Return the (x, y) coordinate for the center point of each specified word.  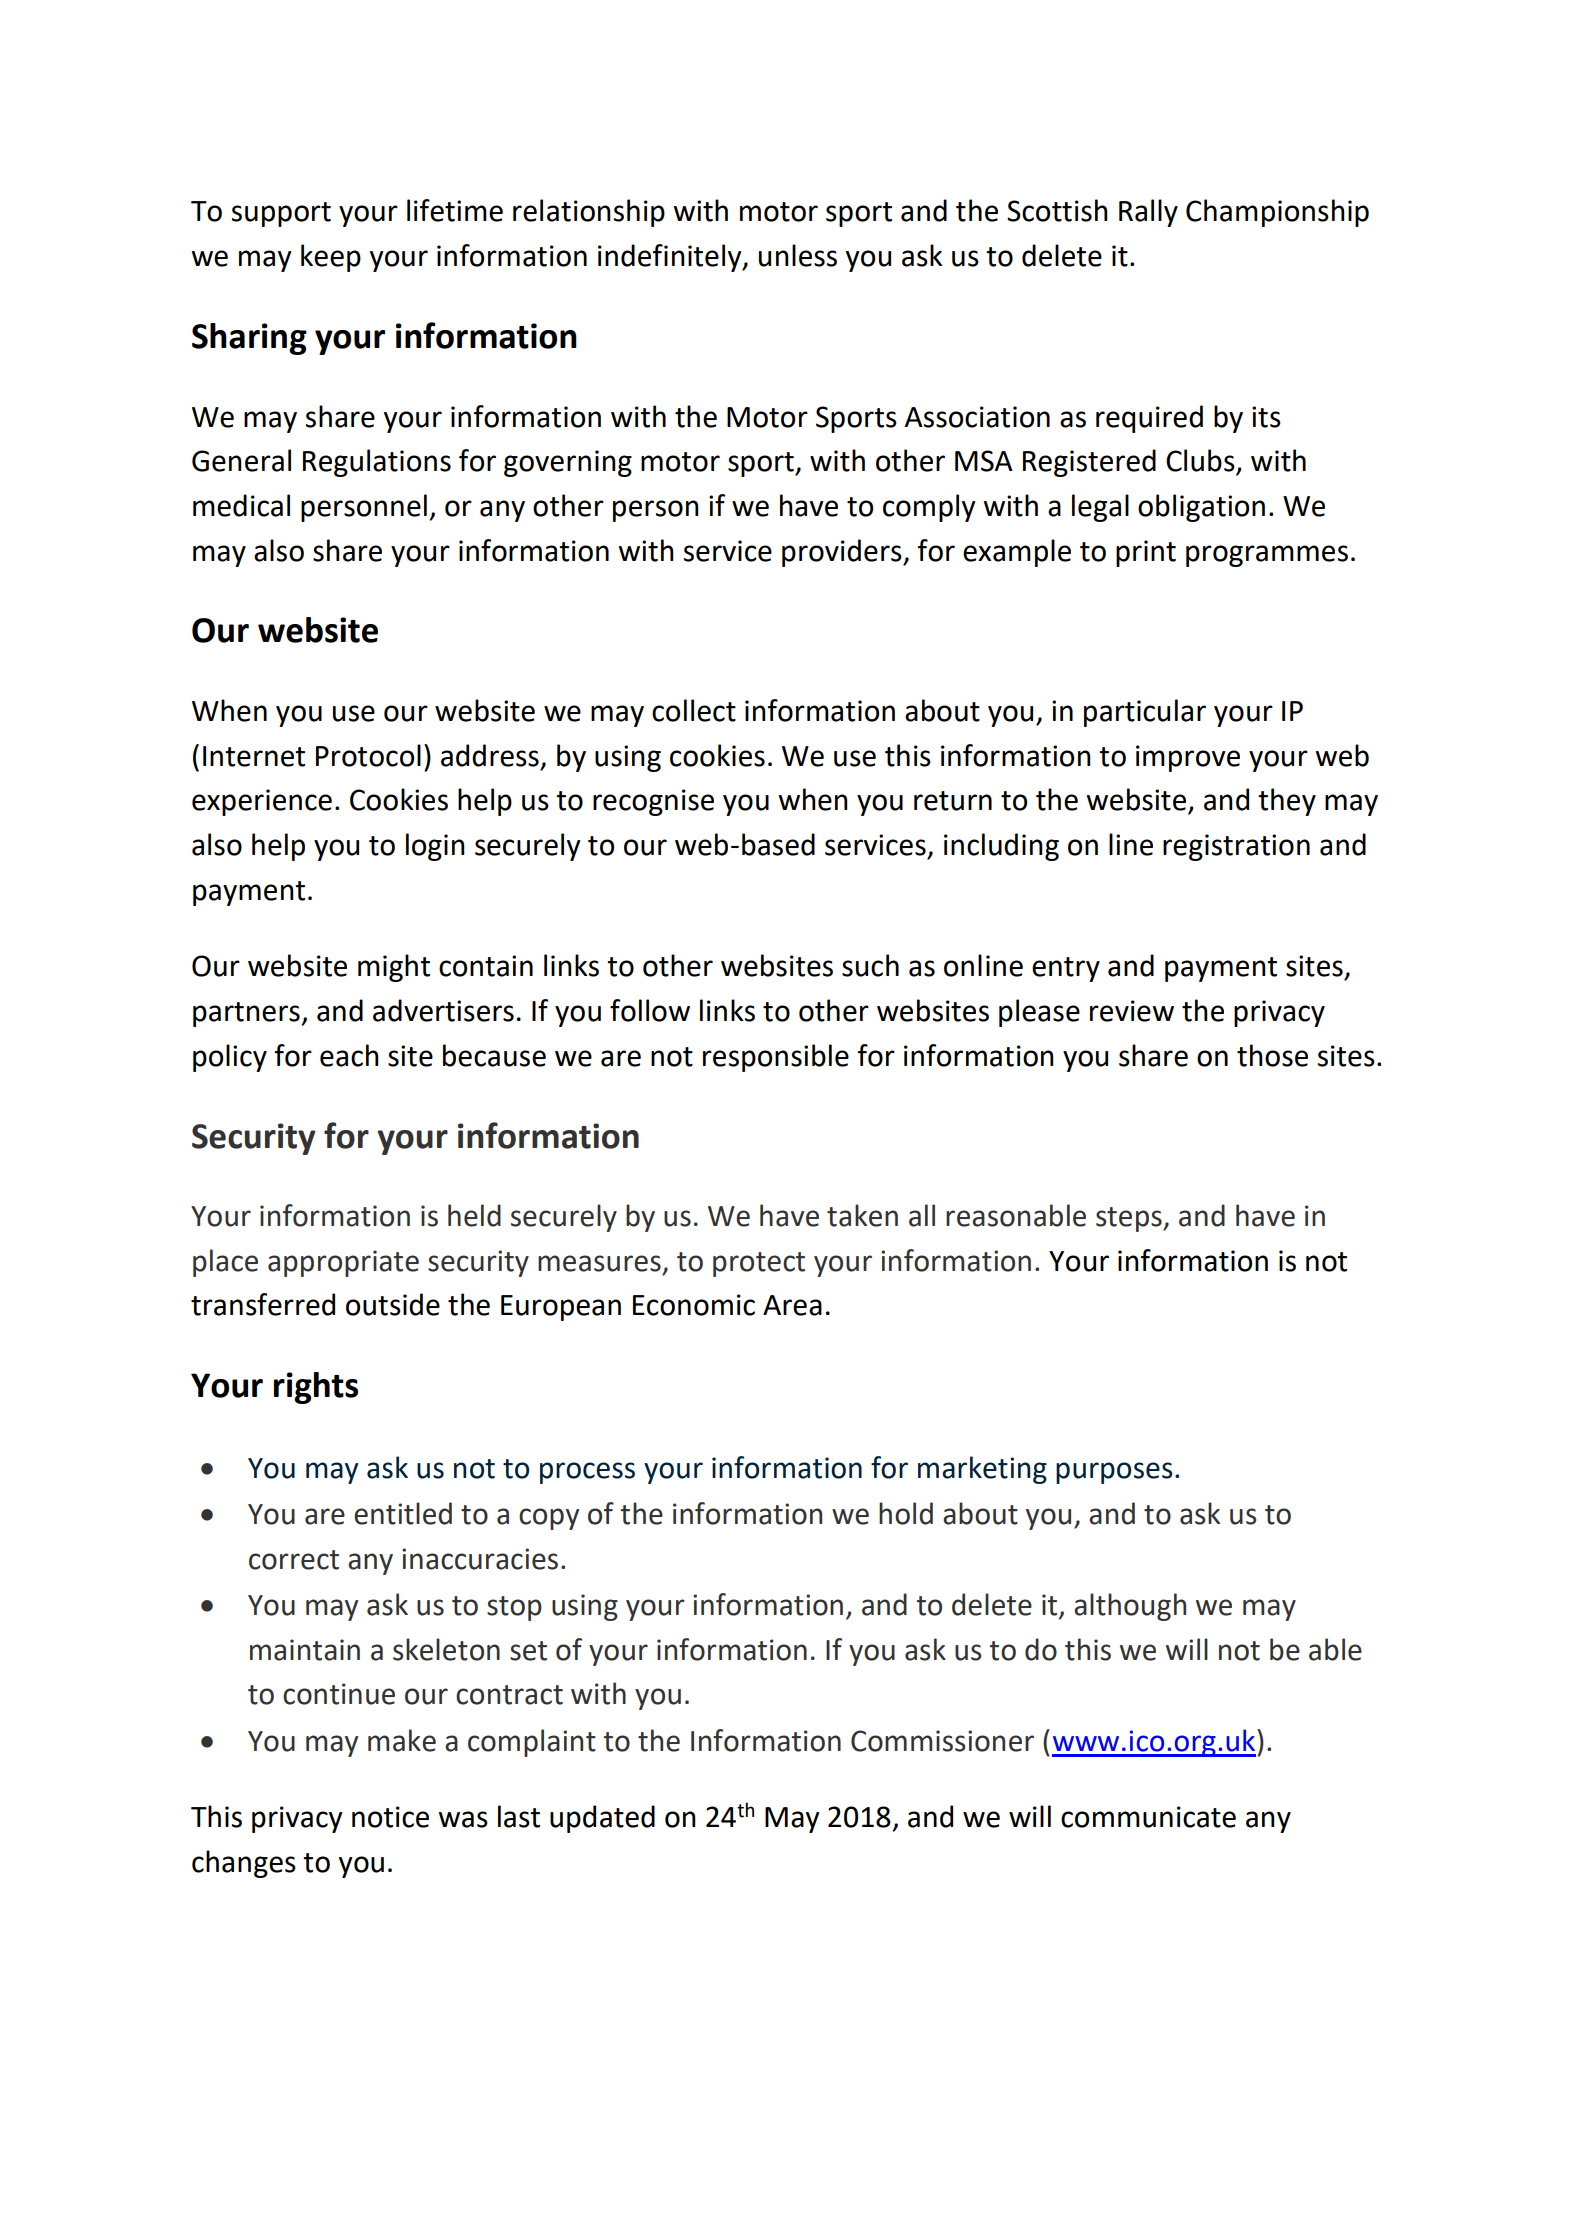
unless (798, 255)
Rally (1148, 213)
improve (1188, 758)
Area (792, 1305)
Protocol (368, 755)
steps (1130, 1219)
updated (602, 1819)
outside (393, 1304)
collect (694, 710)
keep (331, 258)
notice (390, 1817)
